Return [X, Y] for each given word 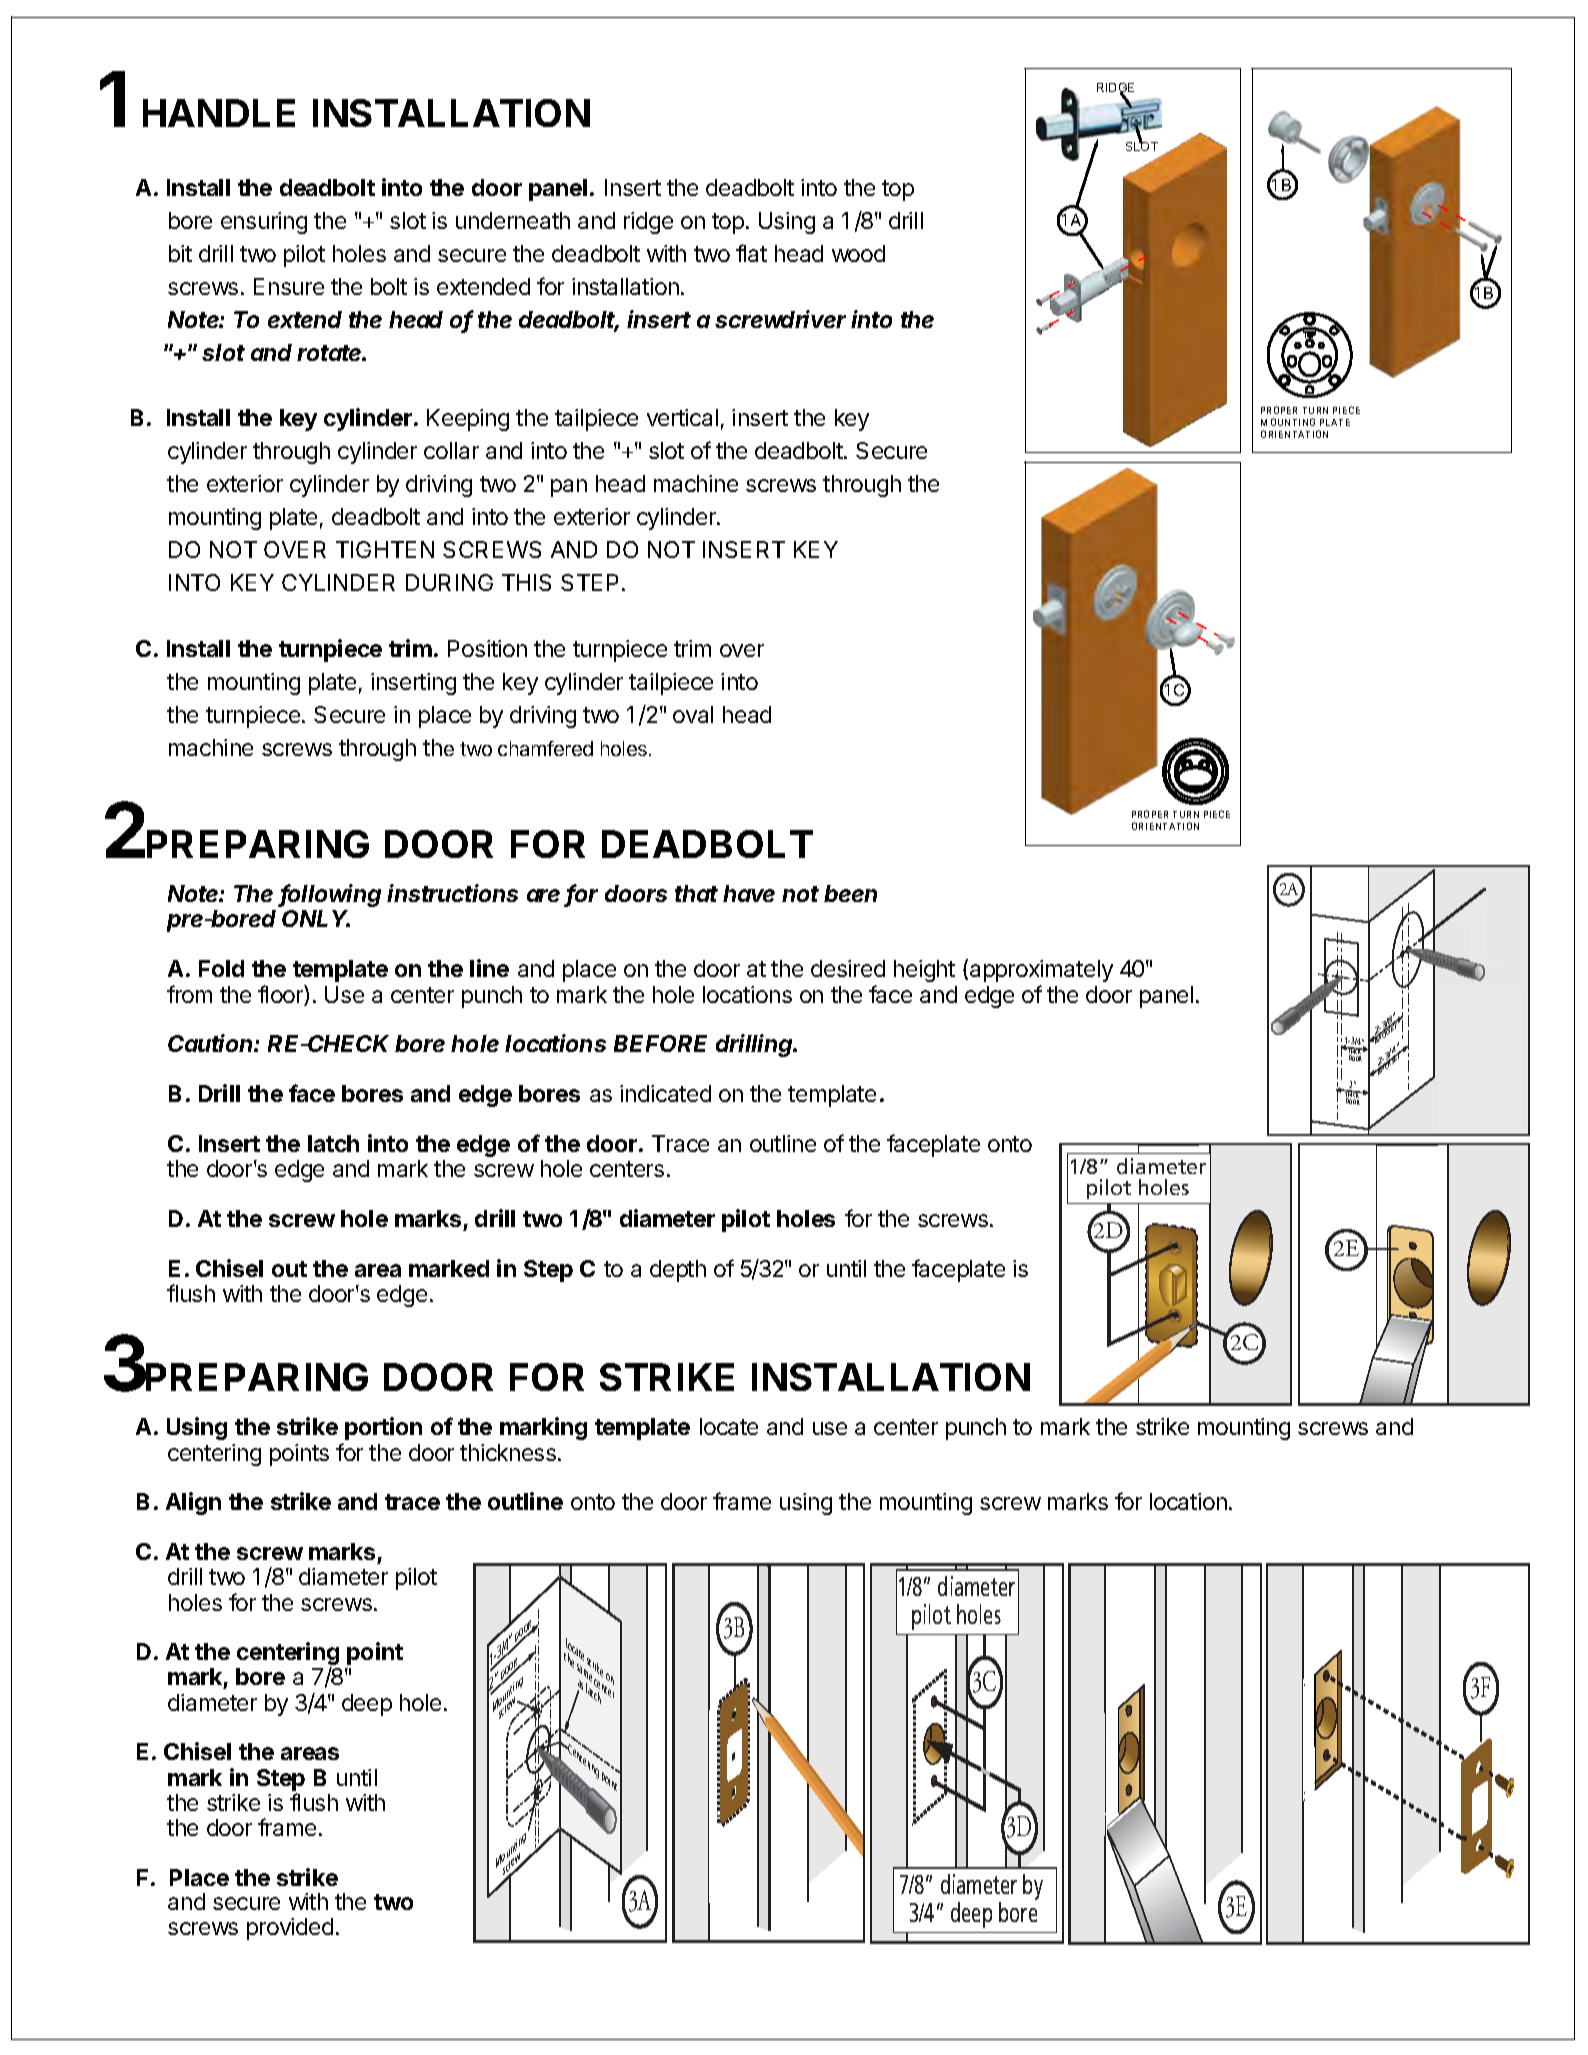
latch [333, 1143]
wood [858, 253]
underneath [513, 220]
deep [367, 1705]
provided [290, 1929]
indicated [665, 1093]
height [924, 971]
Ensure [289, 286]
